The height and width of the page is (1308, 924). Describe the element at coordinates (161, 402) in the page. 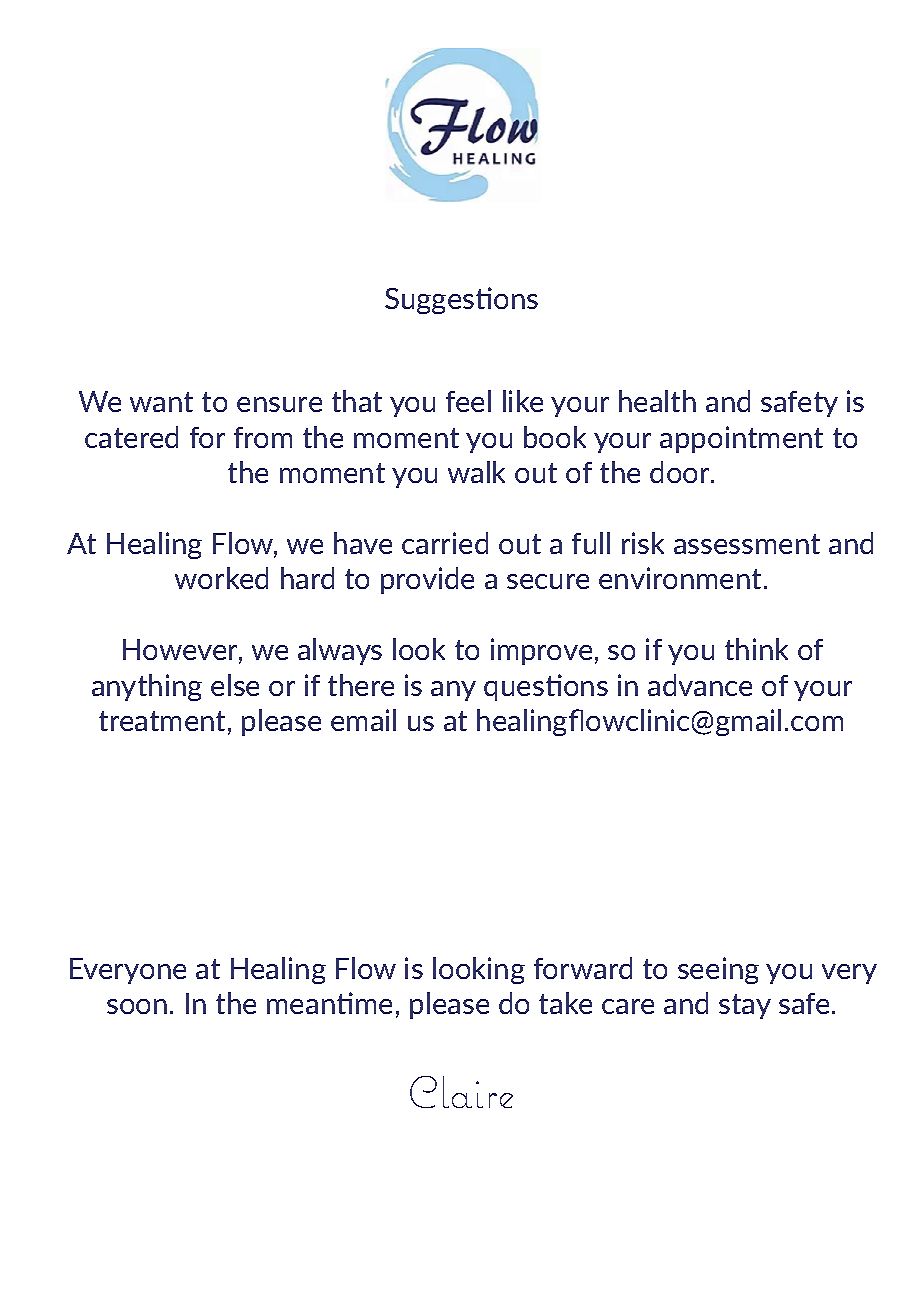

I see `want` at that location.
